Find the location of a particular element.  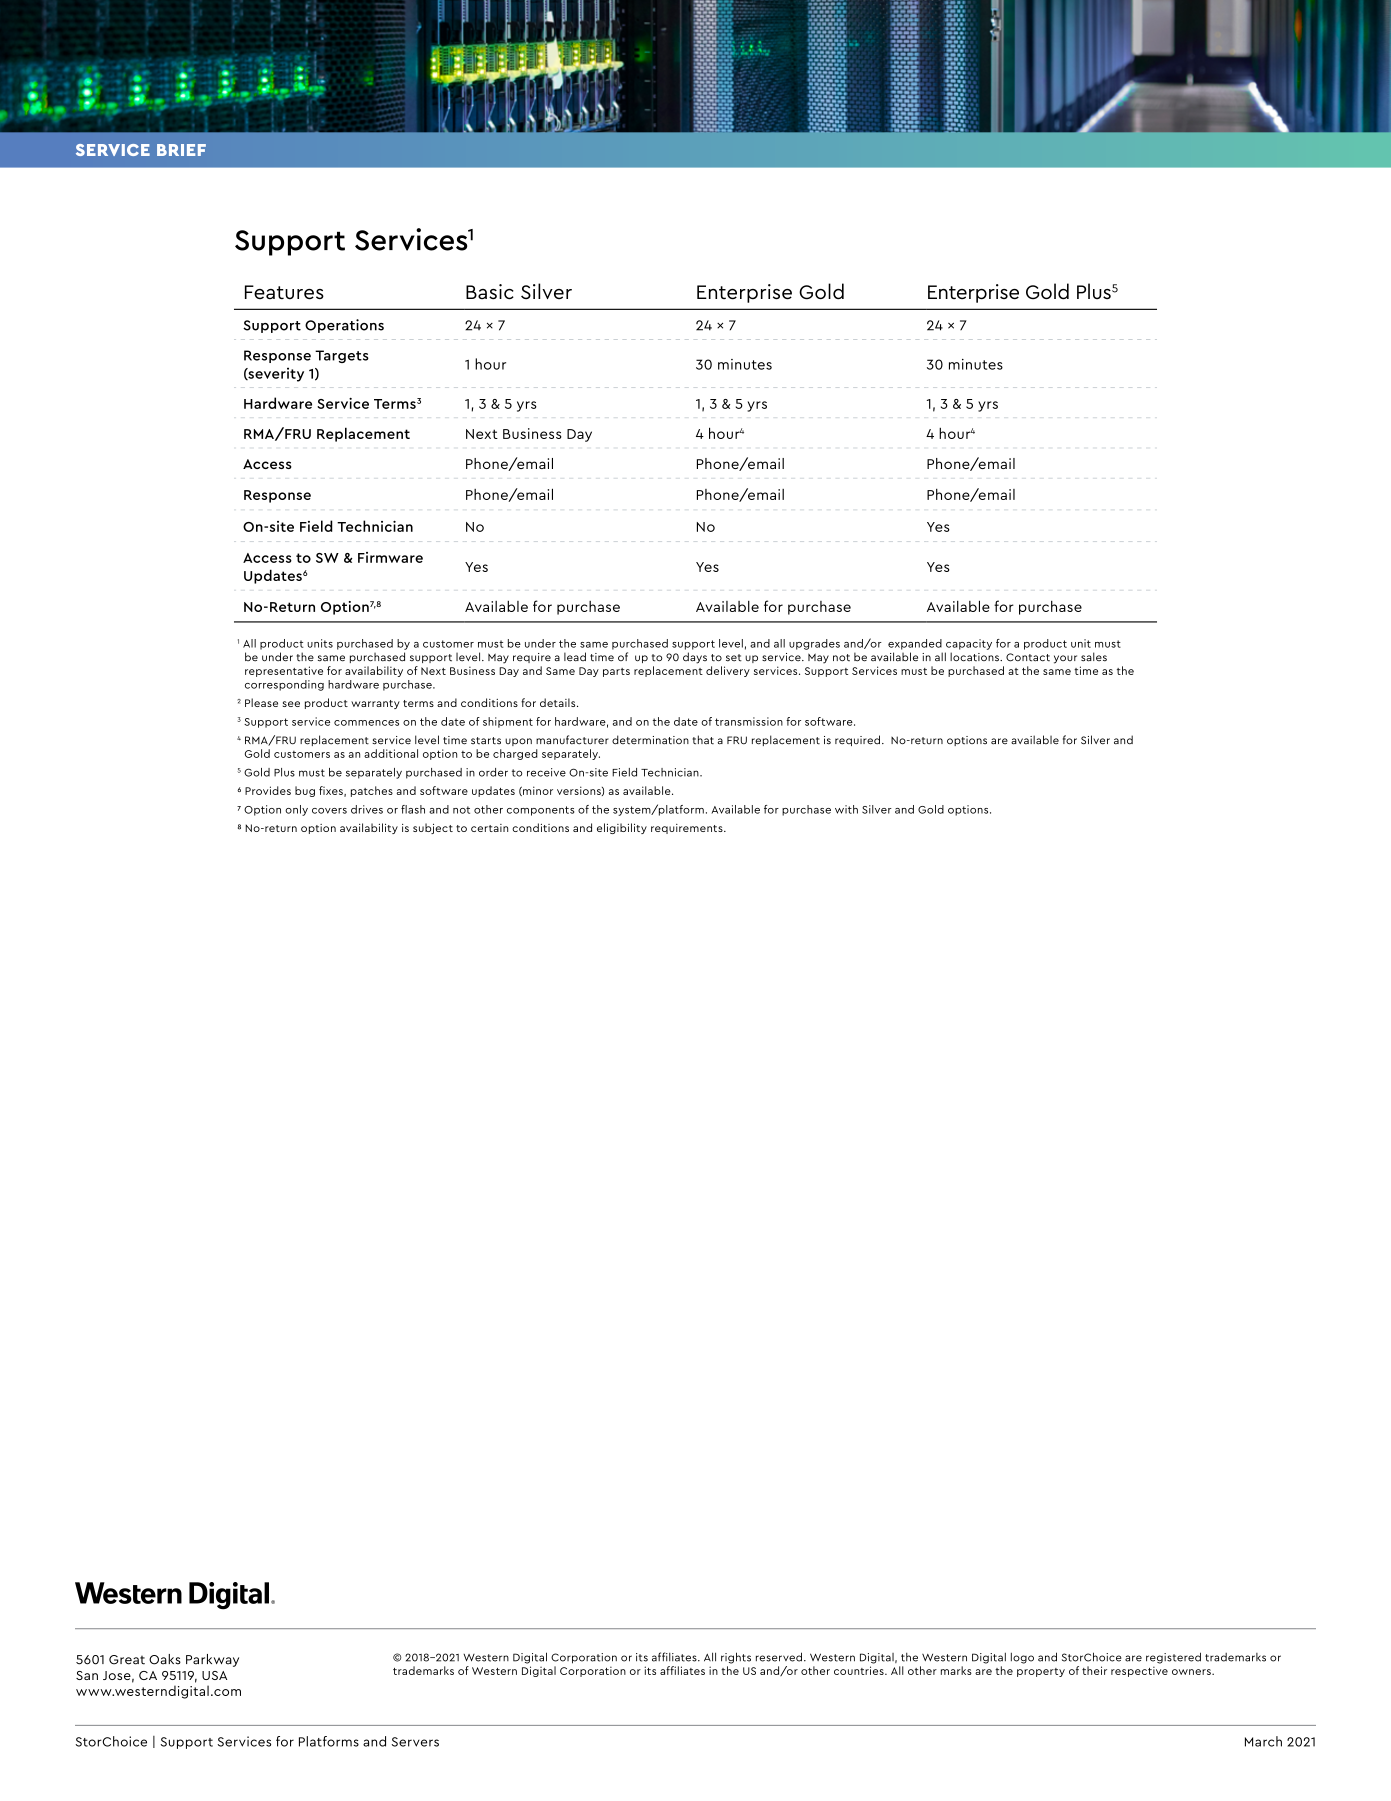

respective is located at coordinates (1139, 1671).
